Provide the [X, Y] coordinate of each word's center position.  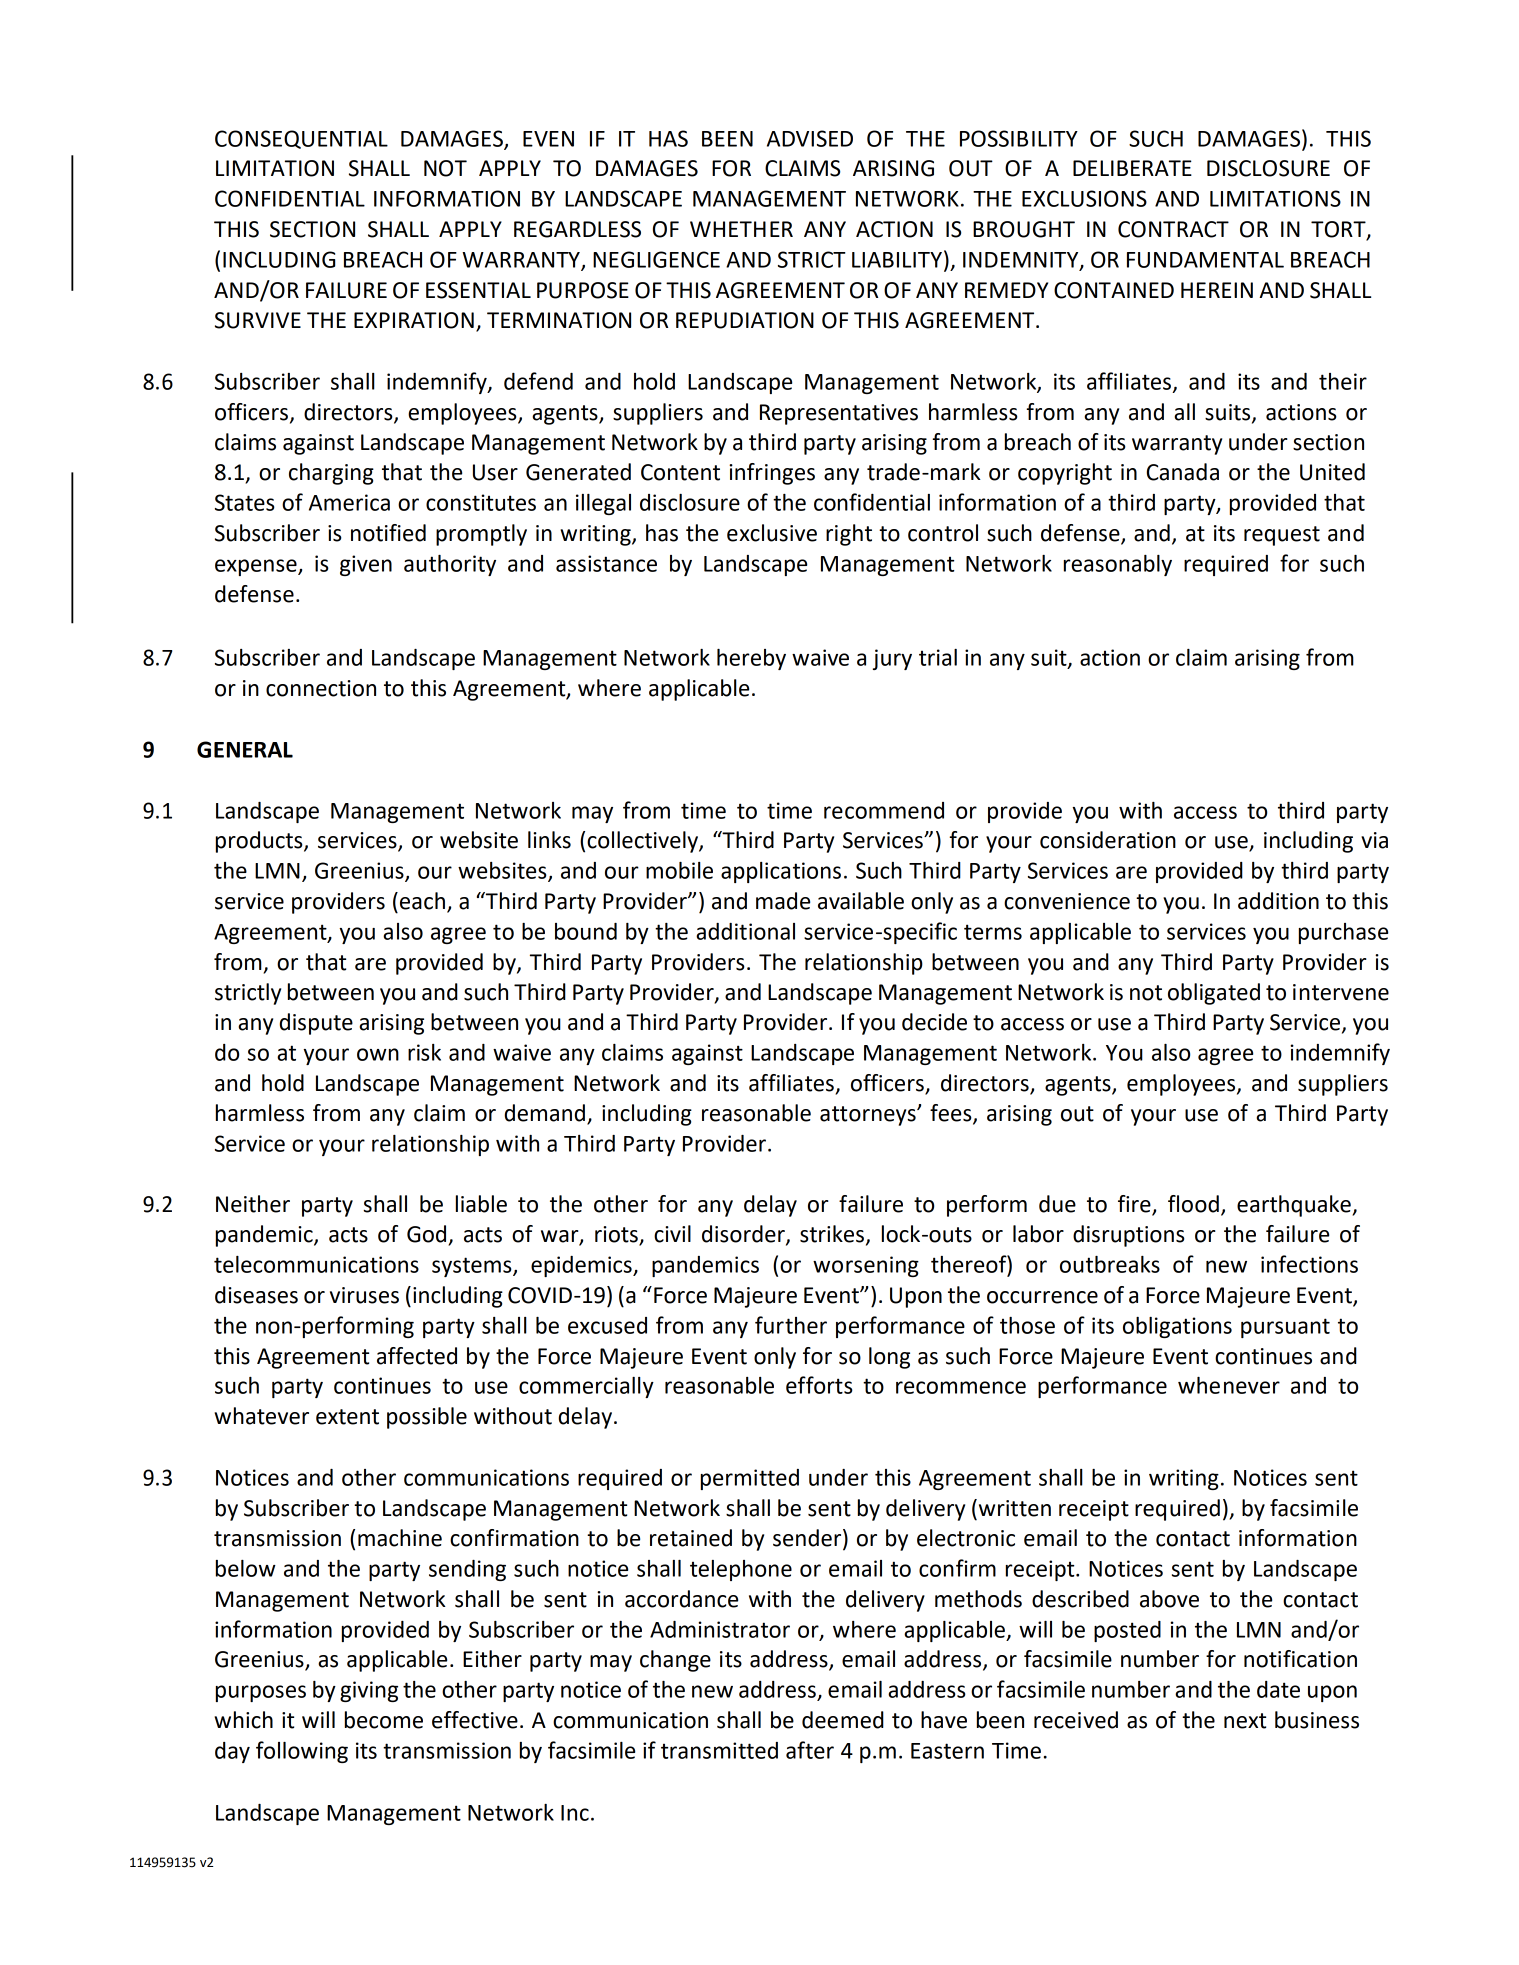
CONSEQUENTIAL [301, 139]
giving [369, 1691]
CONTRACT [1173, 229]
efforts [819, 1385]
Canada [1183, 472]
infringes [772, 474]
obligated [1214, 994]
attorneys [869, 1116]
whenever [1229, 1385]
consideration [1108, 840]
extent [347, 1417]
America [349, 502]
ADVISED [810, 138]
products [260, 842]
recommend [884, 810]
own [378, 1054]
